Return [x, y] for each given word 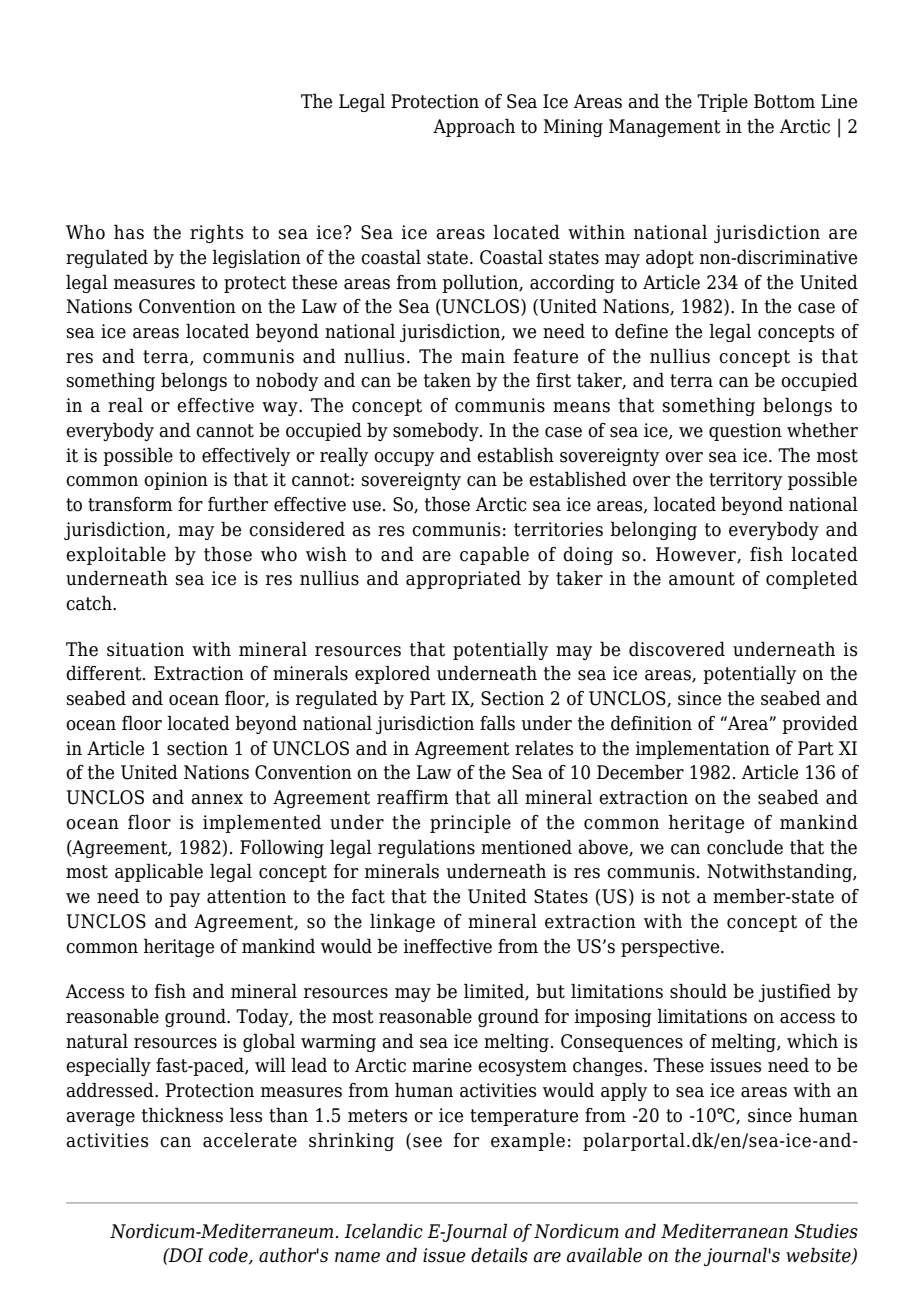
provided [820, 724]
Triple [722, 102]
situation [145, 649]
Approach [474, 127]
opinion [176, 481]
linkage [402, 922]
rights [216, 233]
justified [795, 992]
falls [497, 723]
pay [184, 900]
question [745, 432]
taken [447, 380]
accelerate [250, 1140]
